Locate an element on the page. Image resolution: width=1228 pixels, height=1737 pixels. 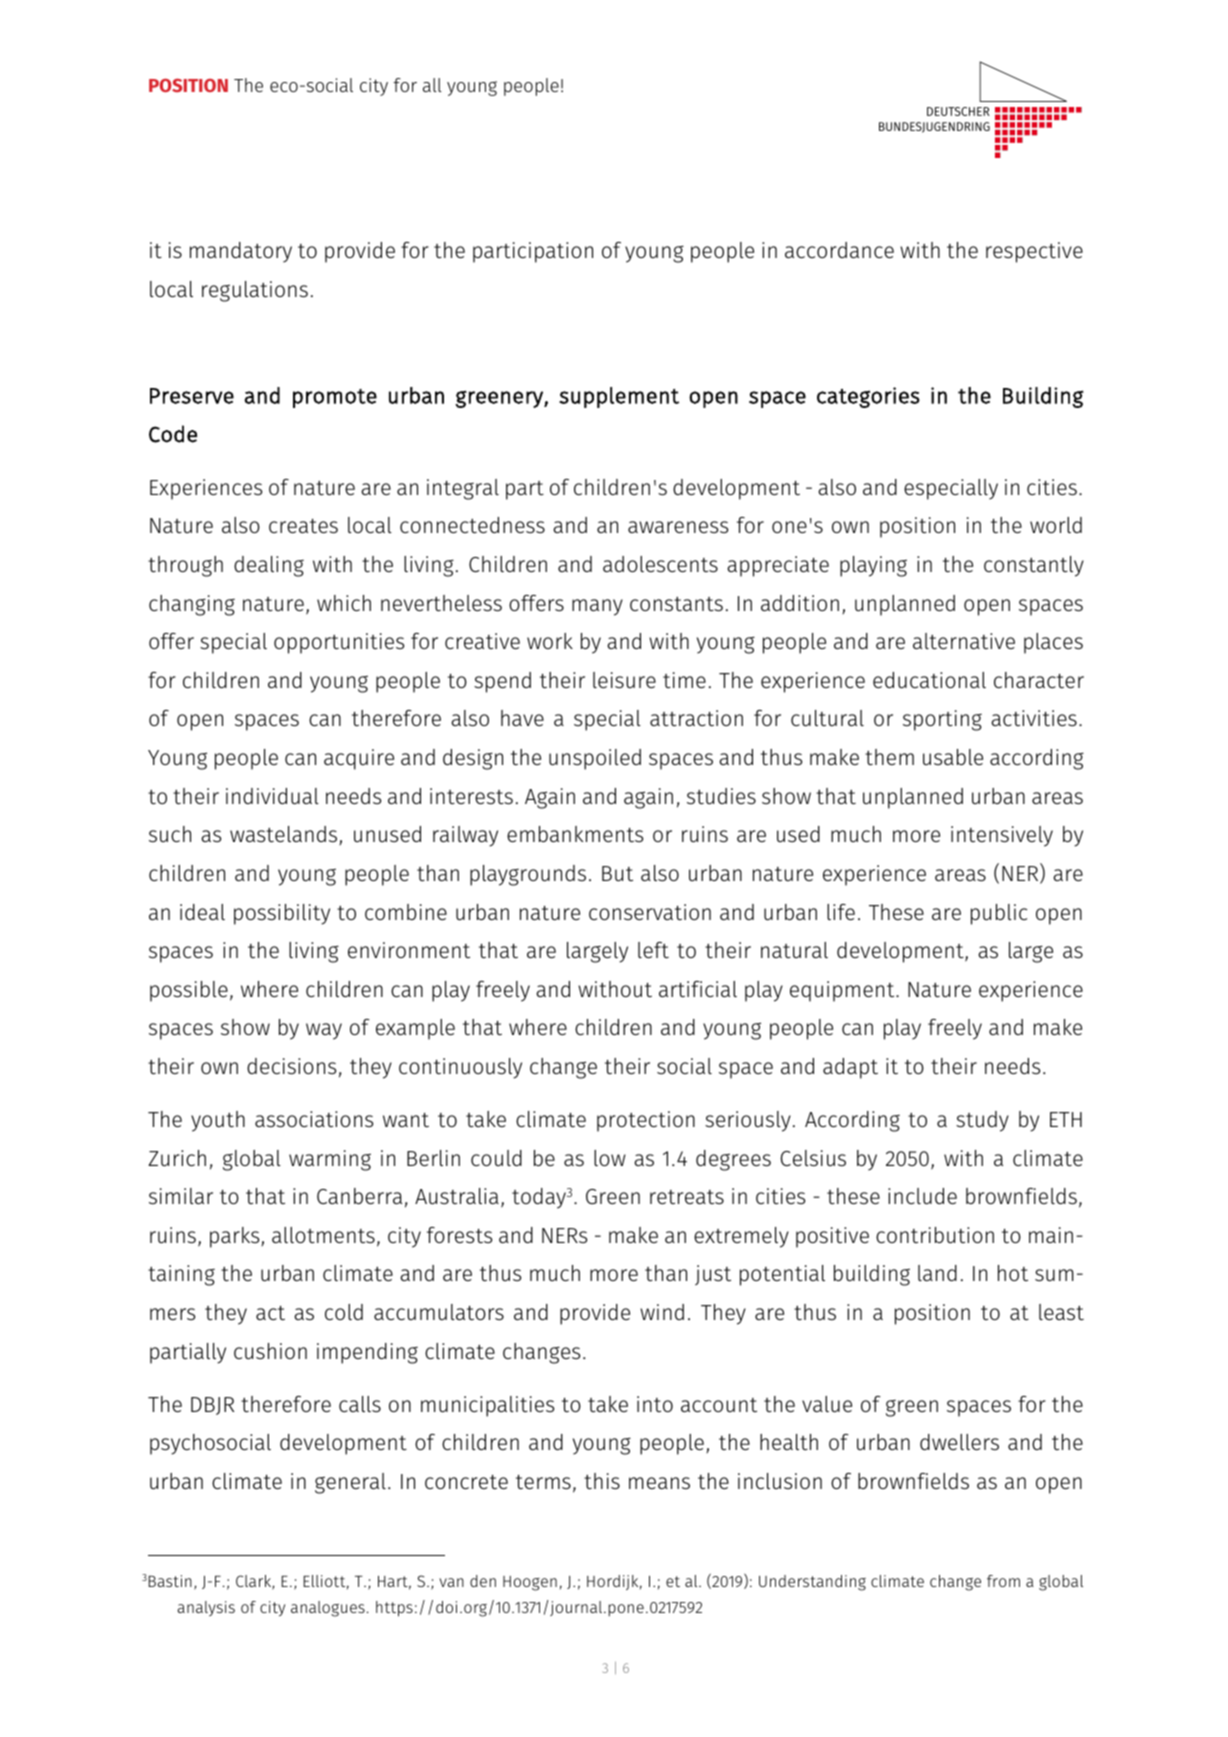
low is located at coordinates (610, 1158).
